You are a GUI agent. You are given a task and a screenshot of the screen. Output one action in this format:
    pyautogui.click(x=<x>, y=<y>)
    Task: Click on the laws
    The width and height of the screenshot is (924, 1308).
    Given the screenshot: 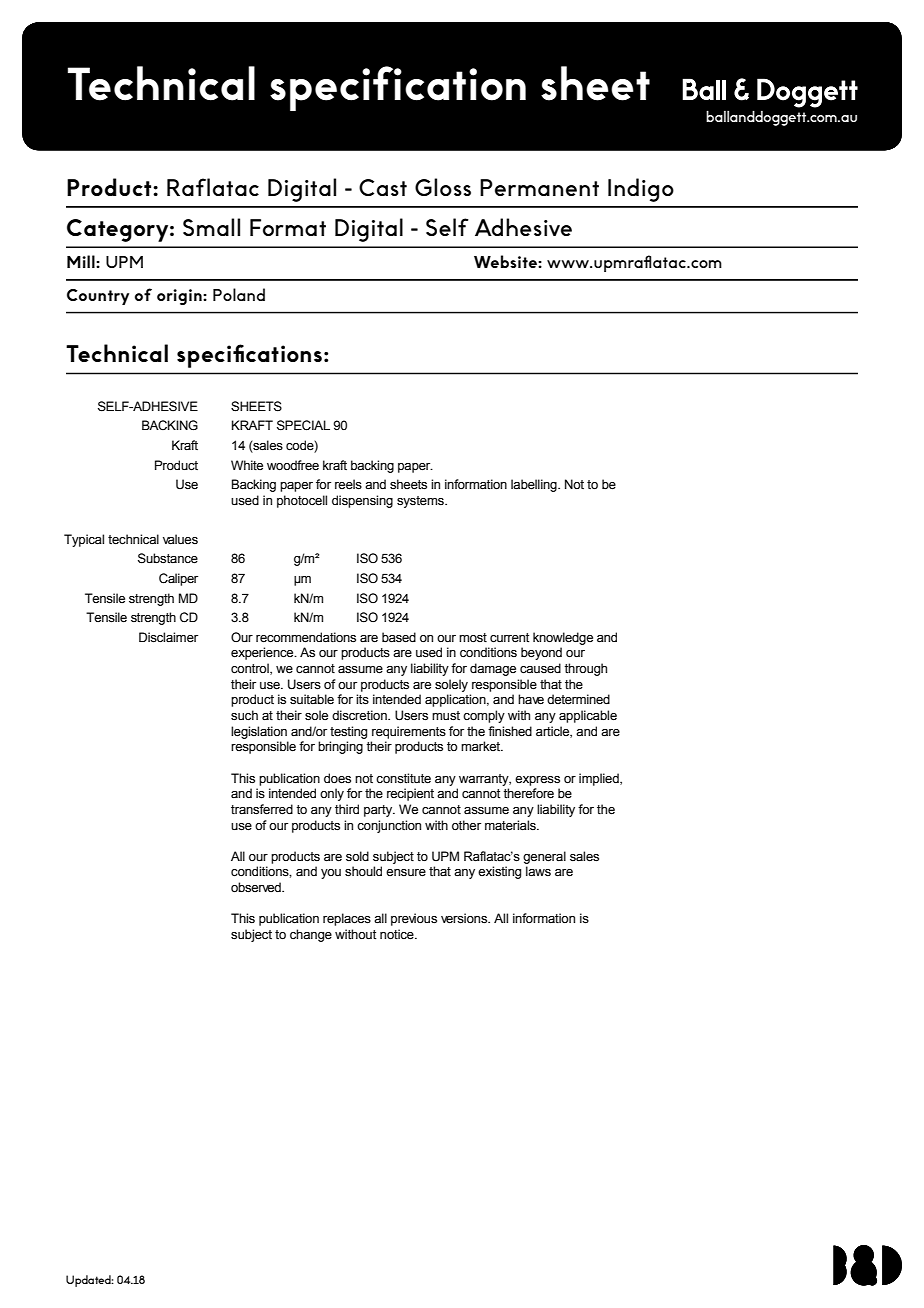 What is the action you would take?
    pyautogui.click(x=538, y=871)
